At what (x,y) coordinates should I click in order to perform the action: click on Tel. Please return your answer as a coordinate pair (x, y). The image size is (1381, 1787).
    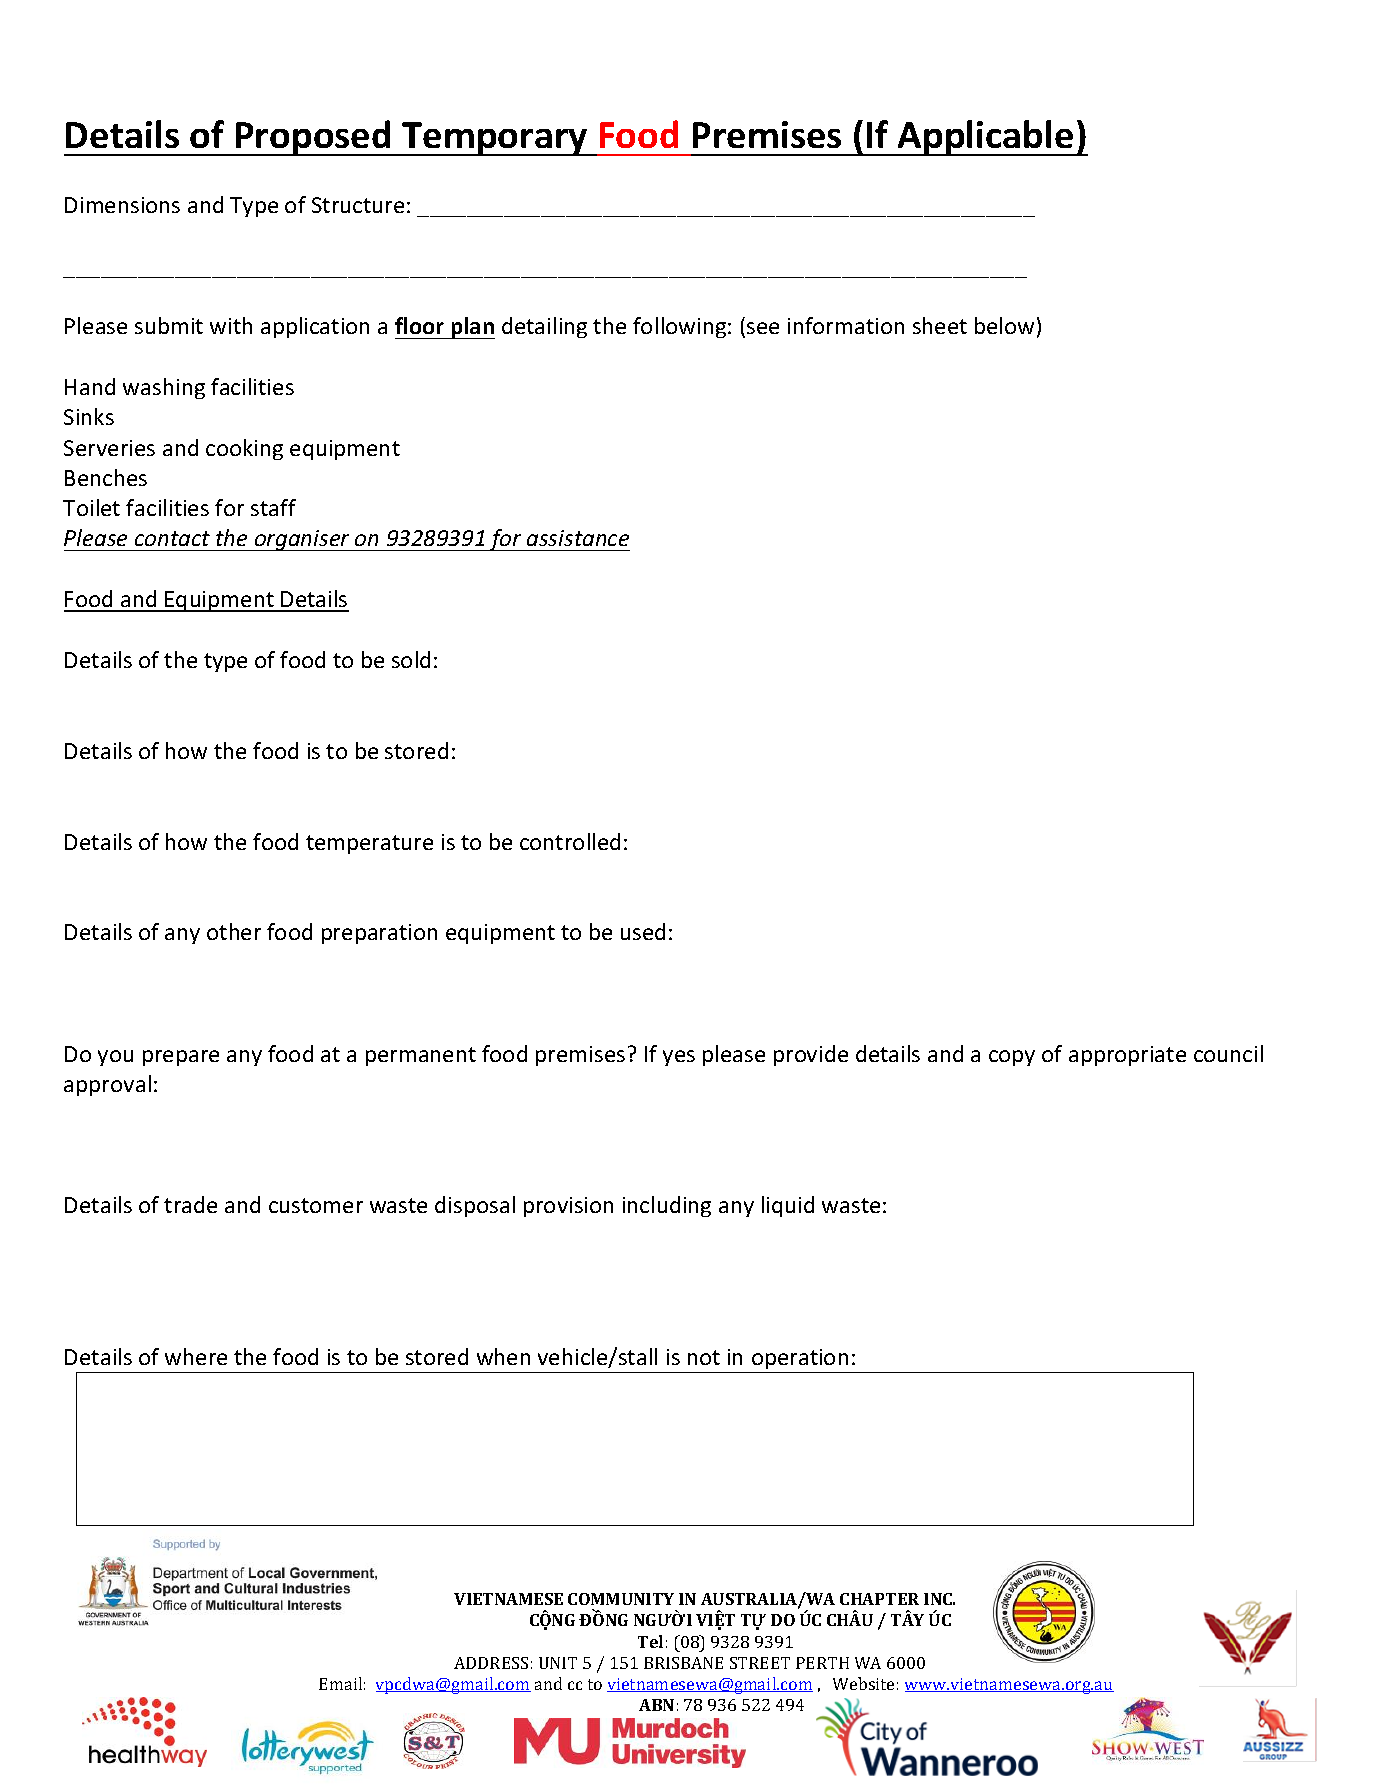
    Looking at the image, I should click on (650, 1641).
